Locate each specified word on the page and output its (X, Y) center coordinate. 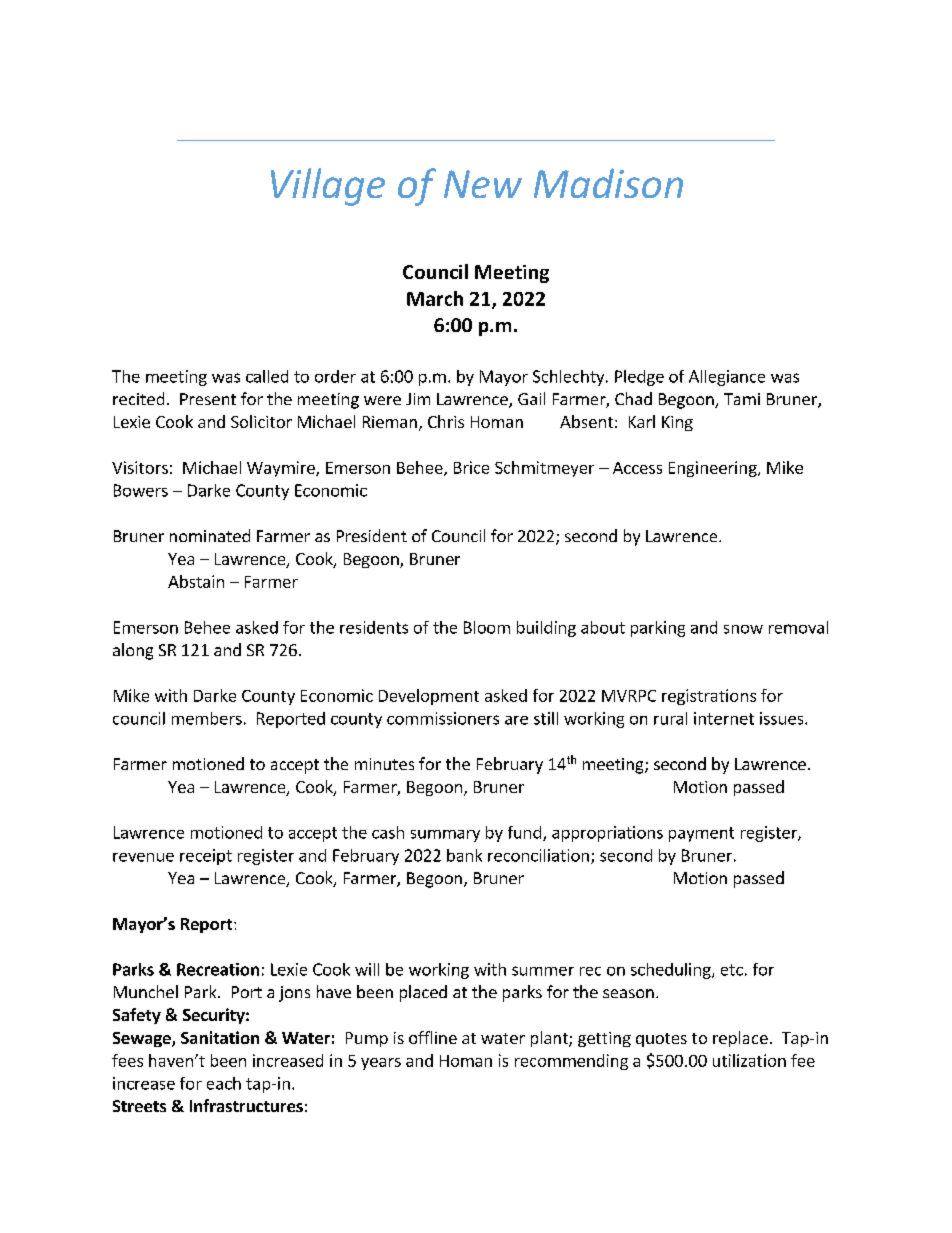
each (224, 1083)
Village (328, 187)
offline (433, 1037)
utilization (749, 1060)
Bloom (487, 627)
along (133, 651)
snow (743, 629)
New (483, 184)
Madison (608, 183)
